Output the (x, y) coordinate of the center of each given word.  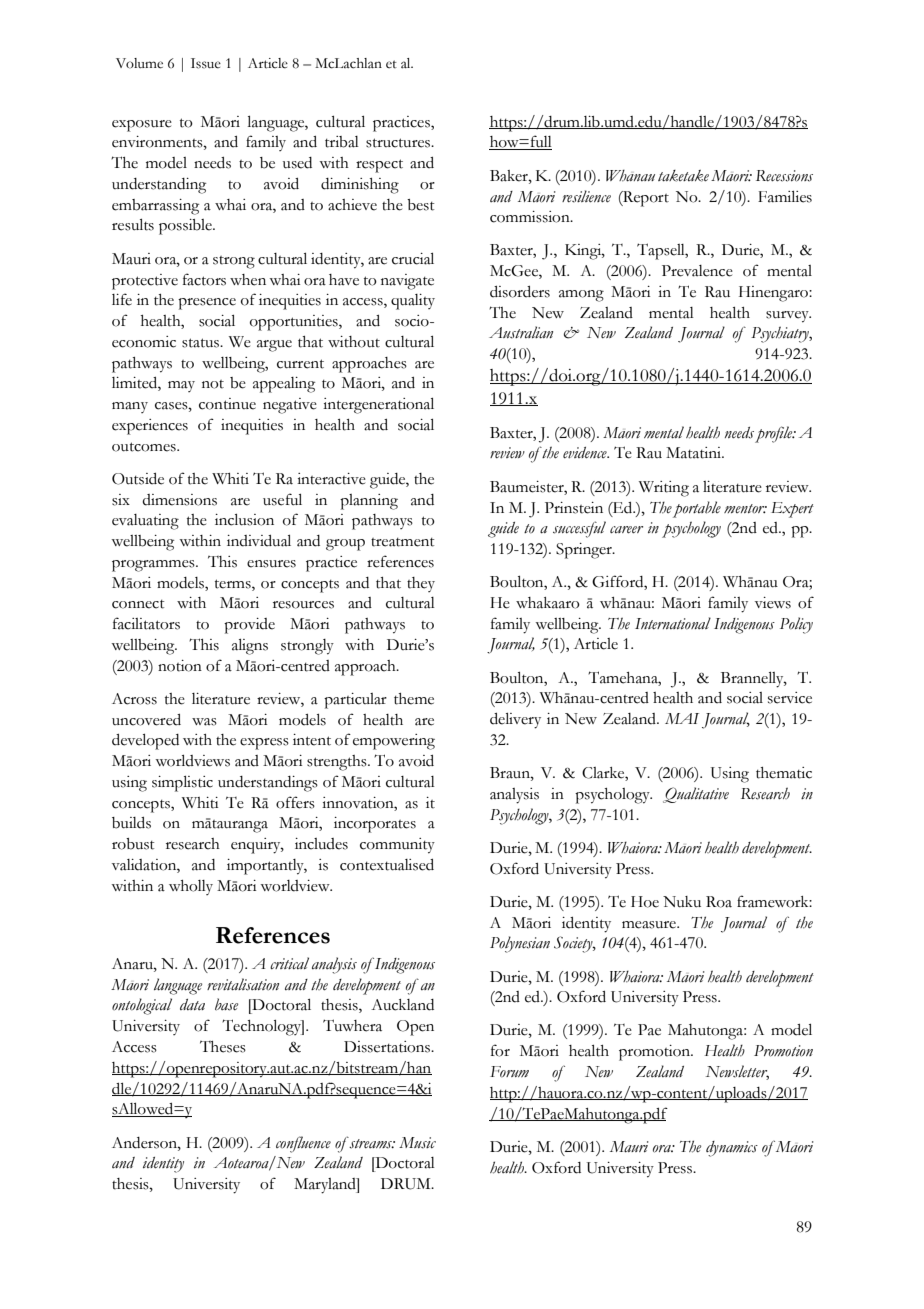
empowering (394, 742)
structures (399, 143)
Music (417, 1143)
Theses (223, 1047)
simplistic (182, 784)
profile (775, 434)
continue (227, 404)
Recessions (784, 176)
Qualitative (696, 795)
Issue (206, 63)
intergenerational (378, 406)
